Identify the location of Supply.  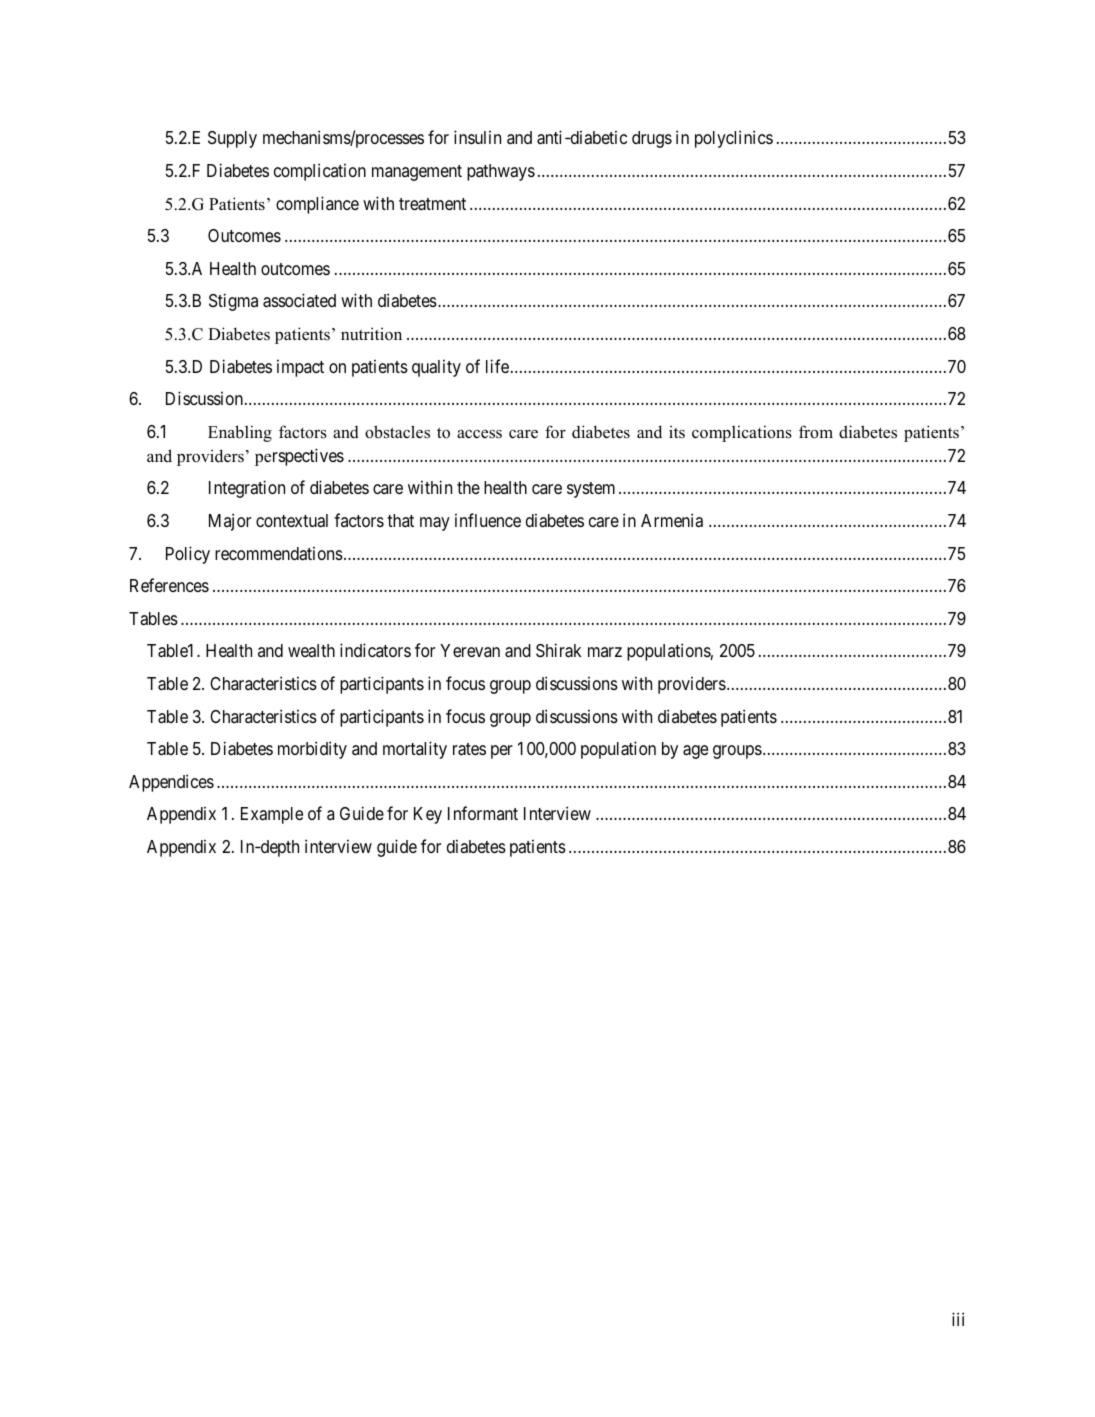
(232, 139).
